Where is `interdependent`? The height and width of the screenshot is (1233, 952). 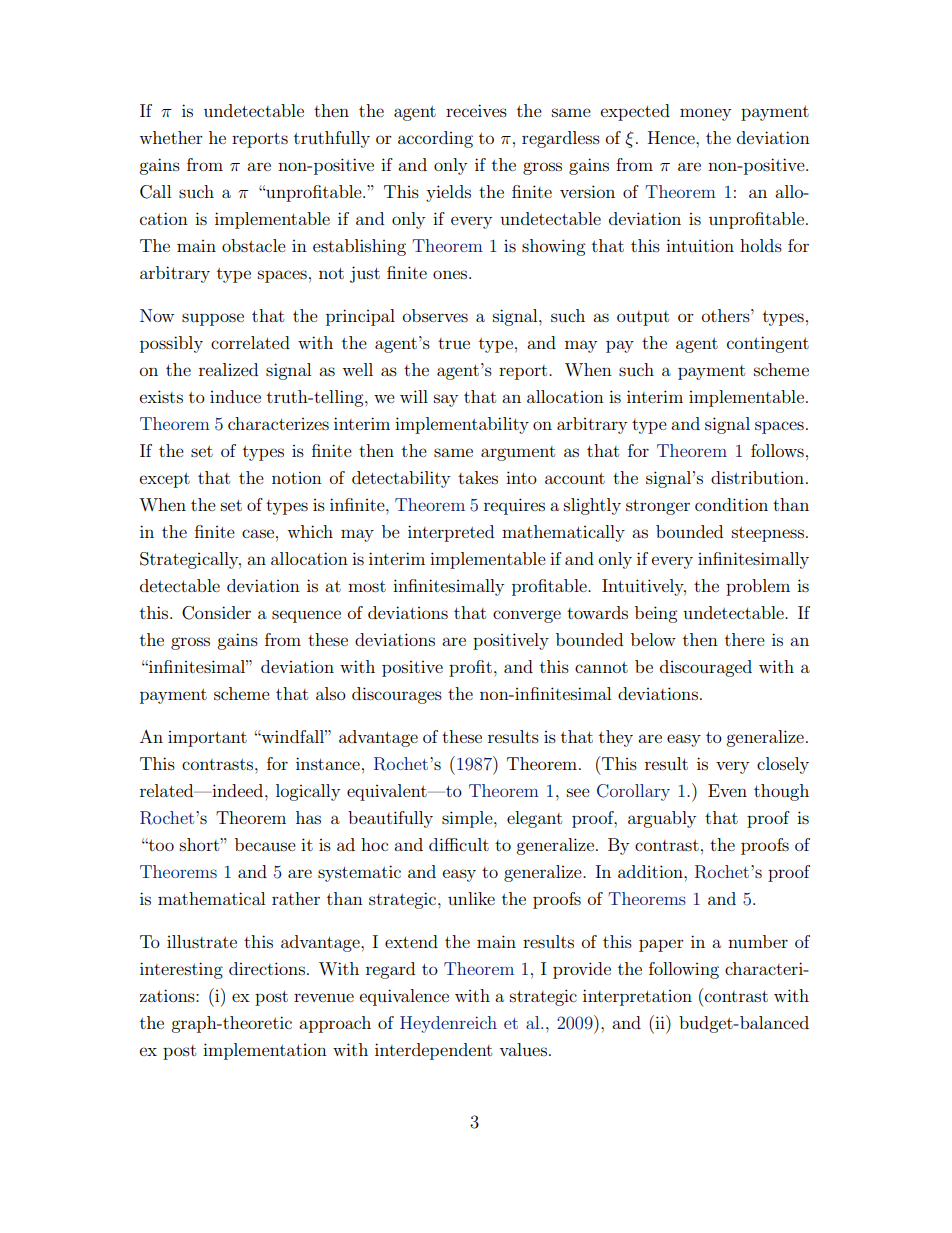 interdependent is located at coordinates (433, 1051).
